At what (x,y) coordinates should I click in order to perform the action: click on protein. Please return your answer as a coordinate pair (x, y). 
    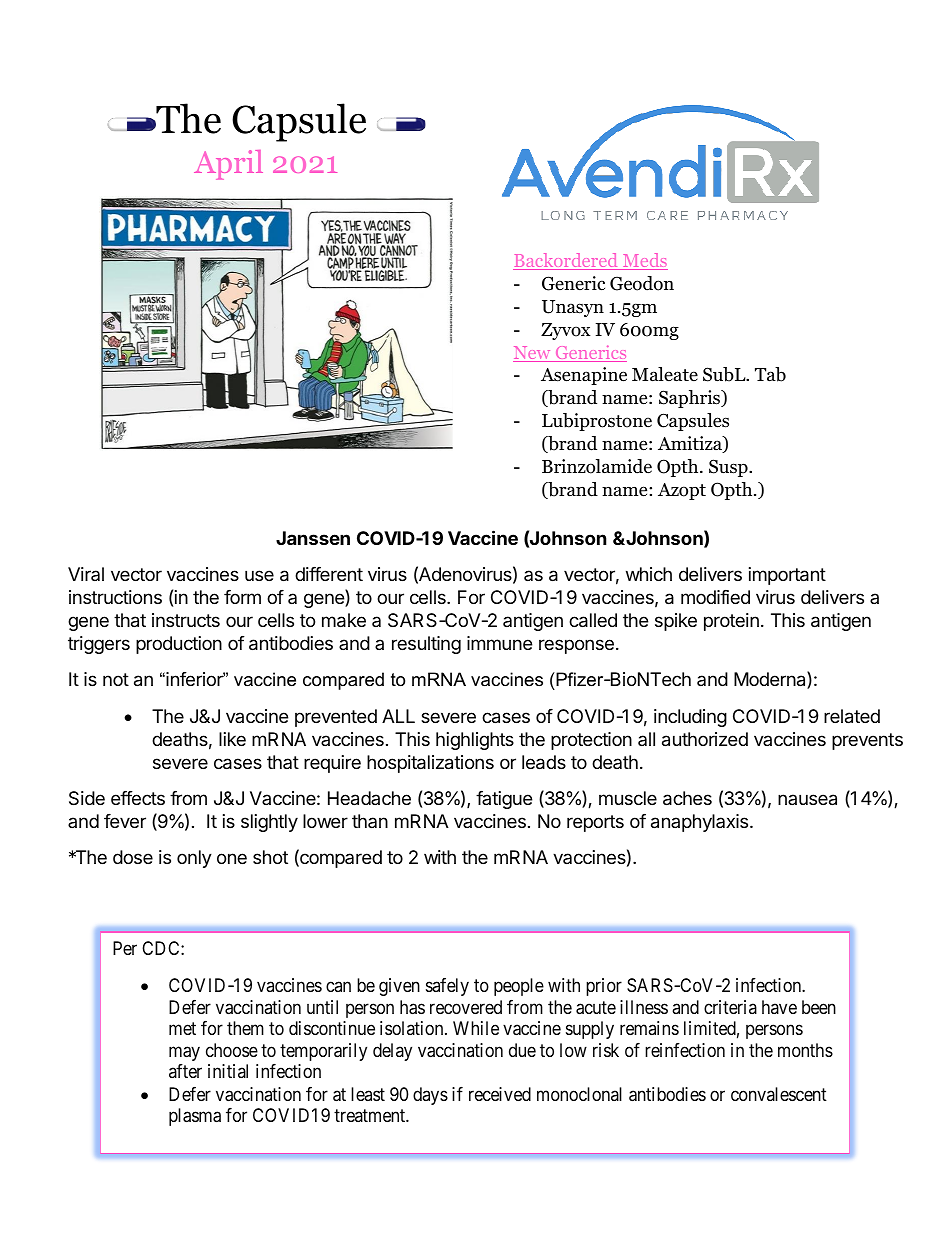
    Looking at the image, I should click on (731, 622).
